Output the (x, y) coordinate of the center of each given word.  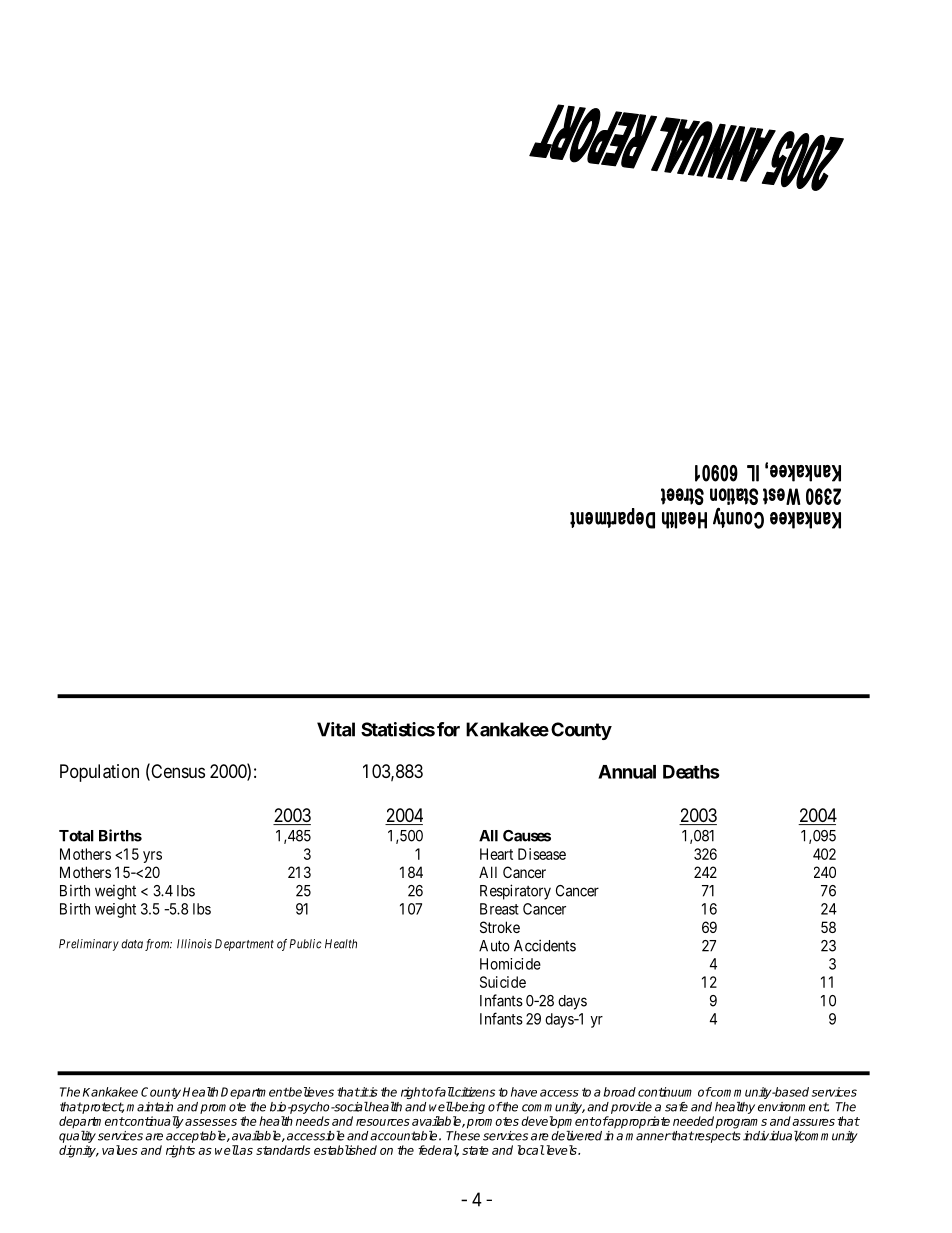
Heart (496, 854)
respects (717, 1137)
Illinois (194, 944)
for (448, 729)
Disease (542, 854)
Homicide (510, 964)
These (463, 1136)
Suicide (503, 982)
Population (99, 773)
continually (153, 1122)
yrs (152, 857)
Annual (627, 772)
